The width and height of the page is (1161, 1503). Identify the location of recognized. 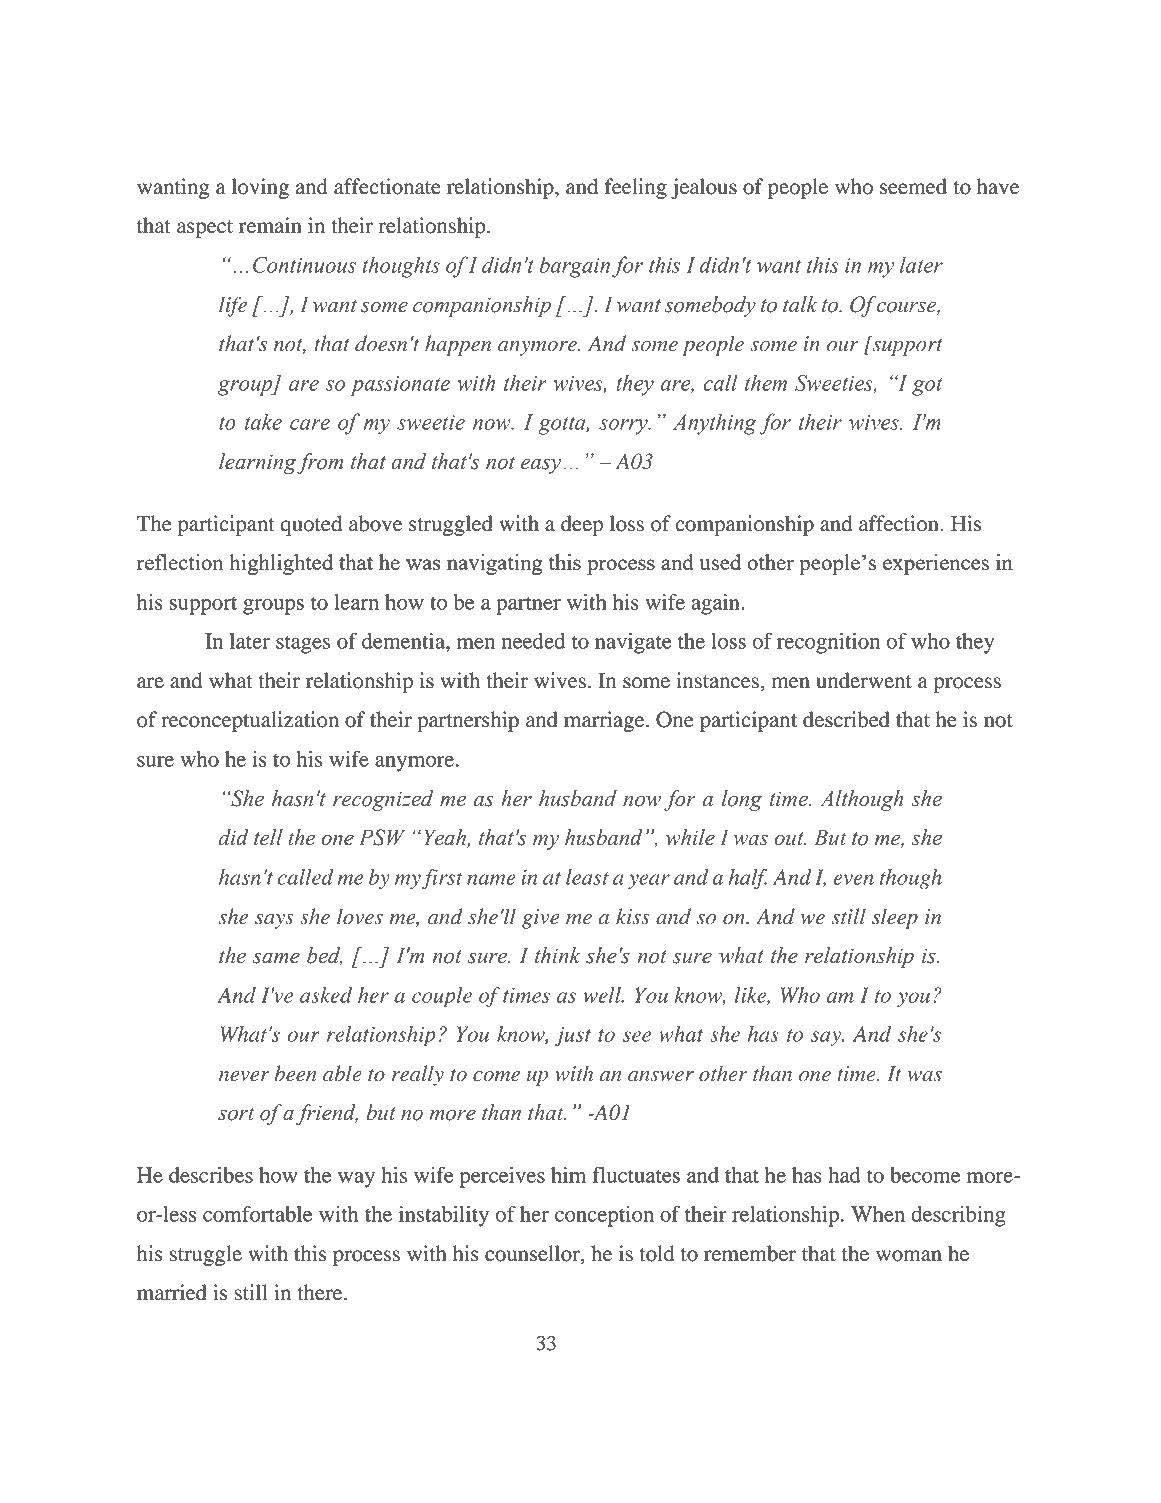
(383, 800).
